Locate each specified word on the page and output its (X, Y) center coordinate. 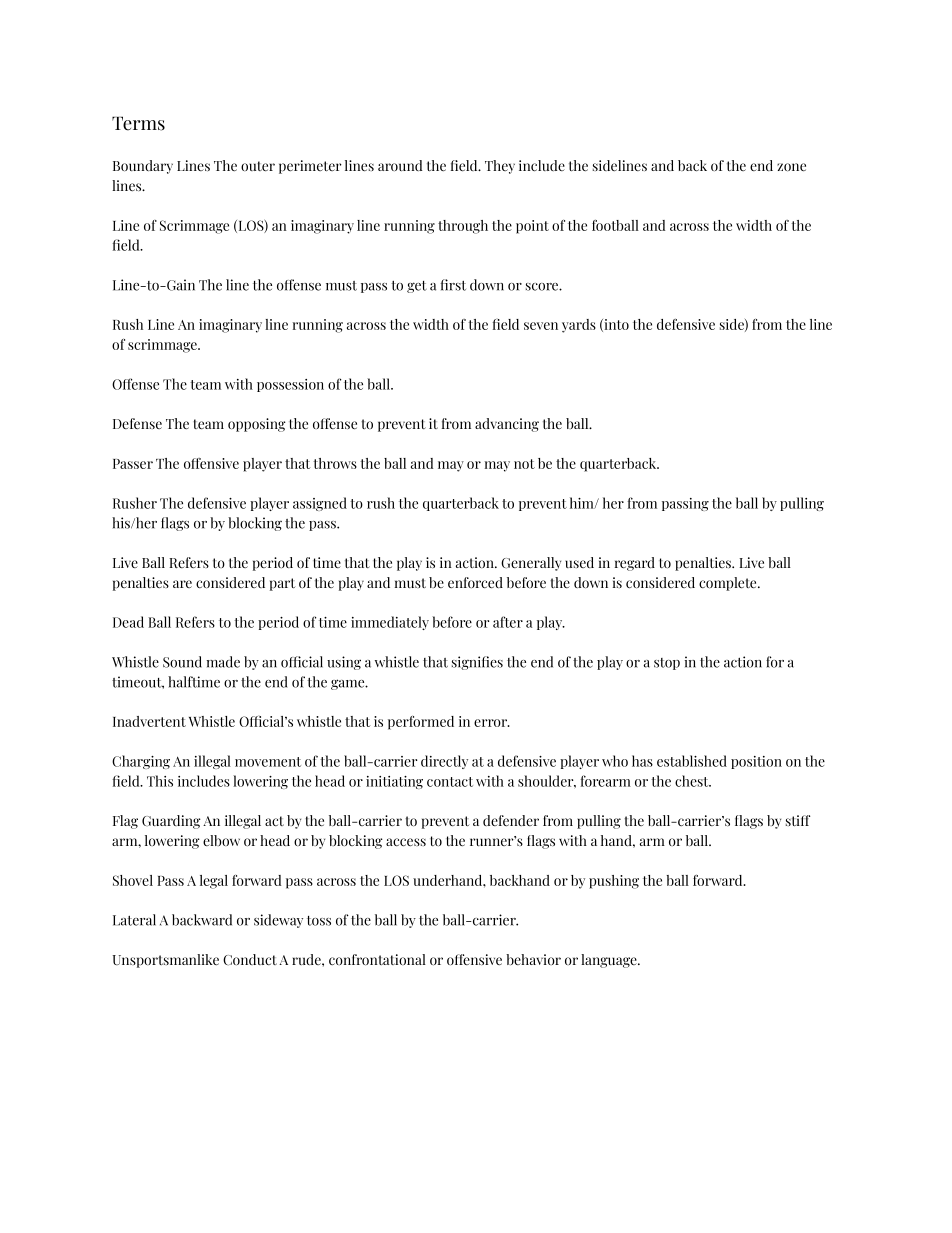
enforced (475, 582)
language (610, 961)
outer (258, 166)
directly (444, 762)
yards (579, 326)
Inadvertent (149, 721)
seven (541, 326)
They (500, 167)
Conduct (250, 959)
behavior (533, 959)
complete (729, 584)
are (182, 584)
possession (290, 385)
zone (791, 167)
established (692, 761)
